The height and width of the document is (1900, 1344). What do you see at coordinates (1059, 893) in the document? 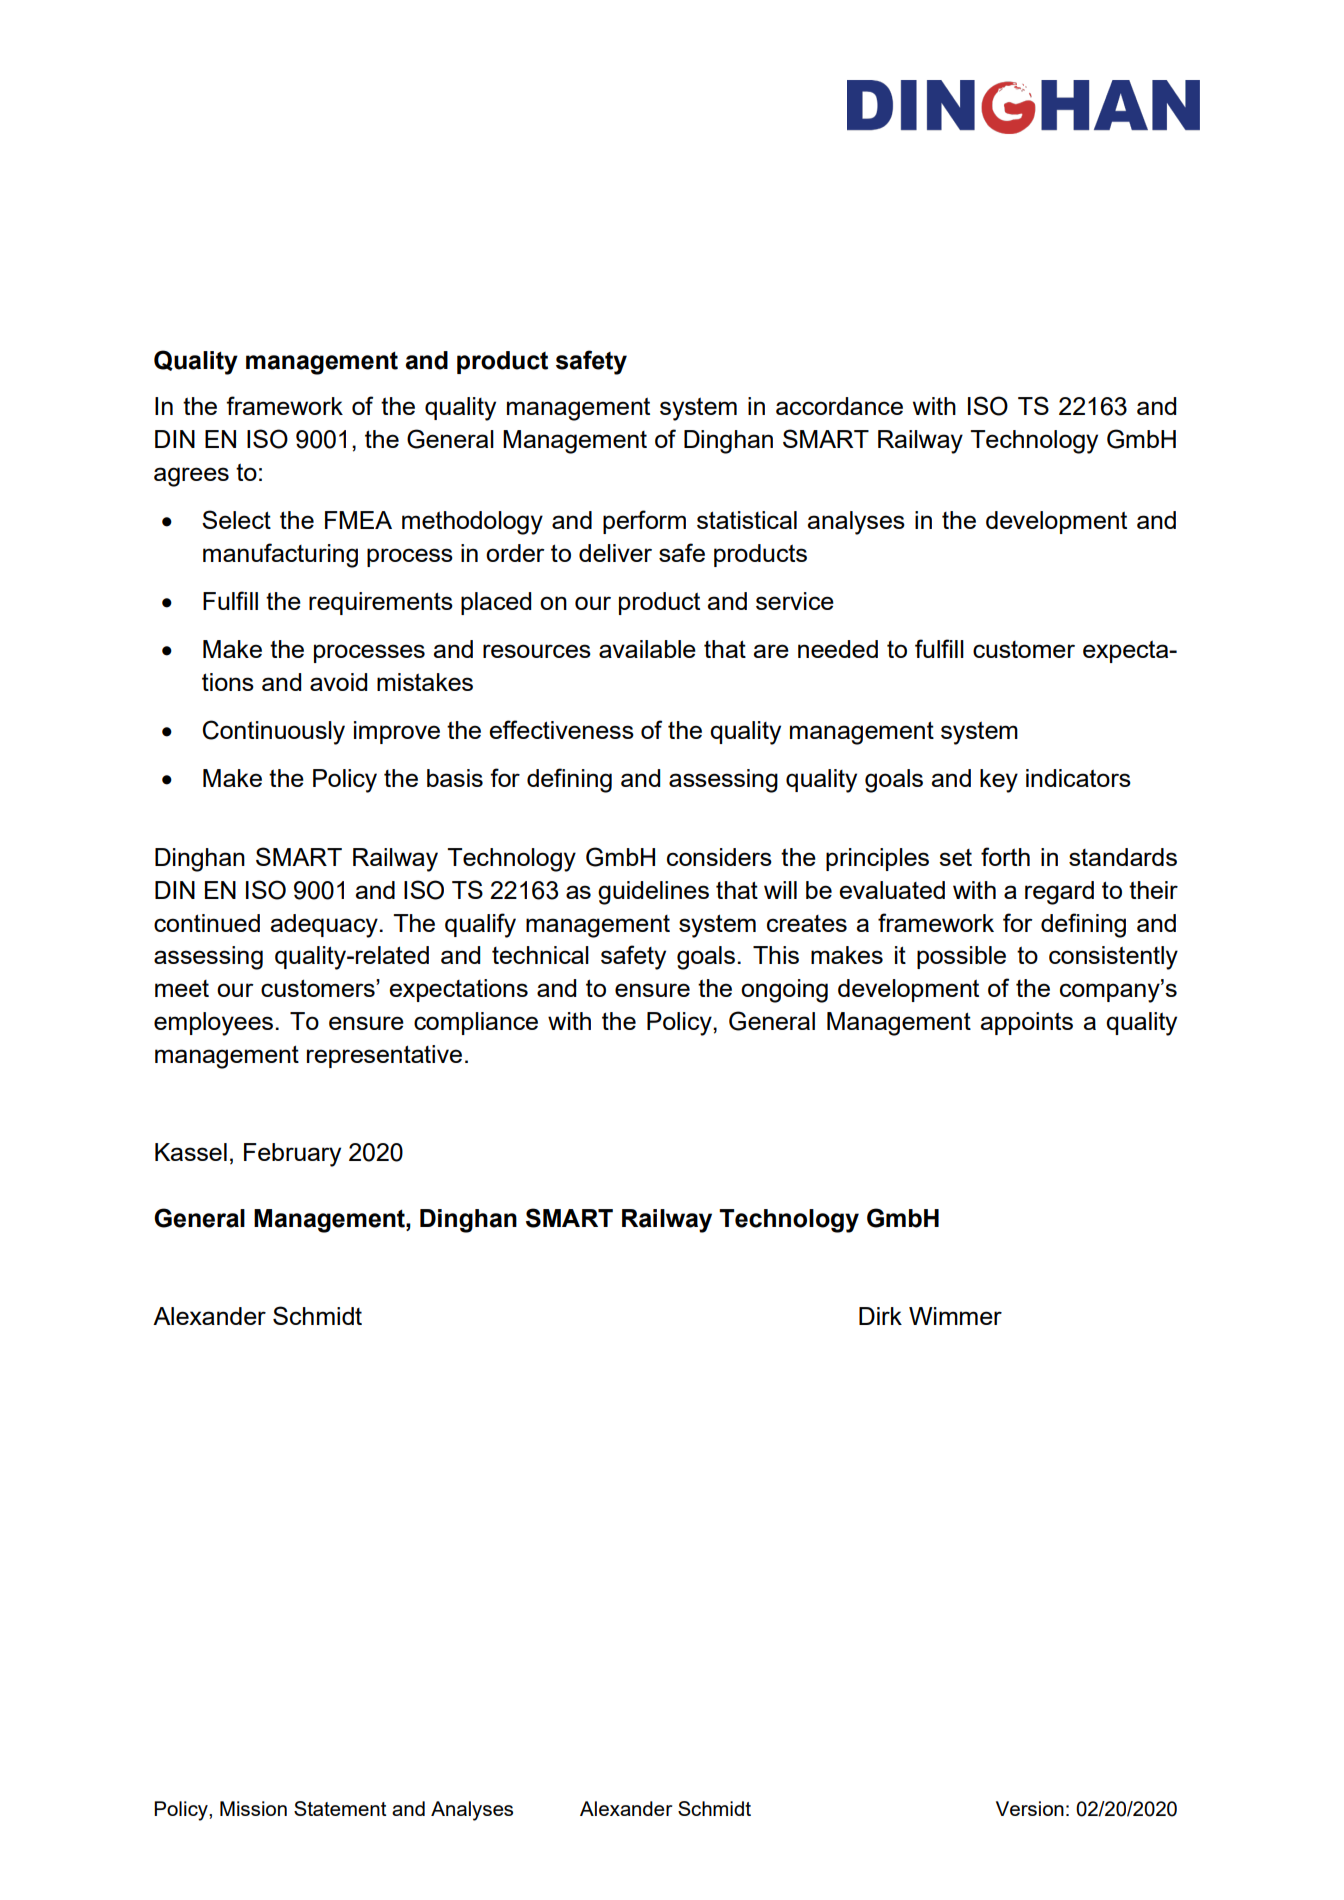
I see `regard` at bounding box center [1059, 893].
